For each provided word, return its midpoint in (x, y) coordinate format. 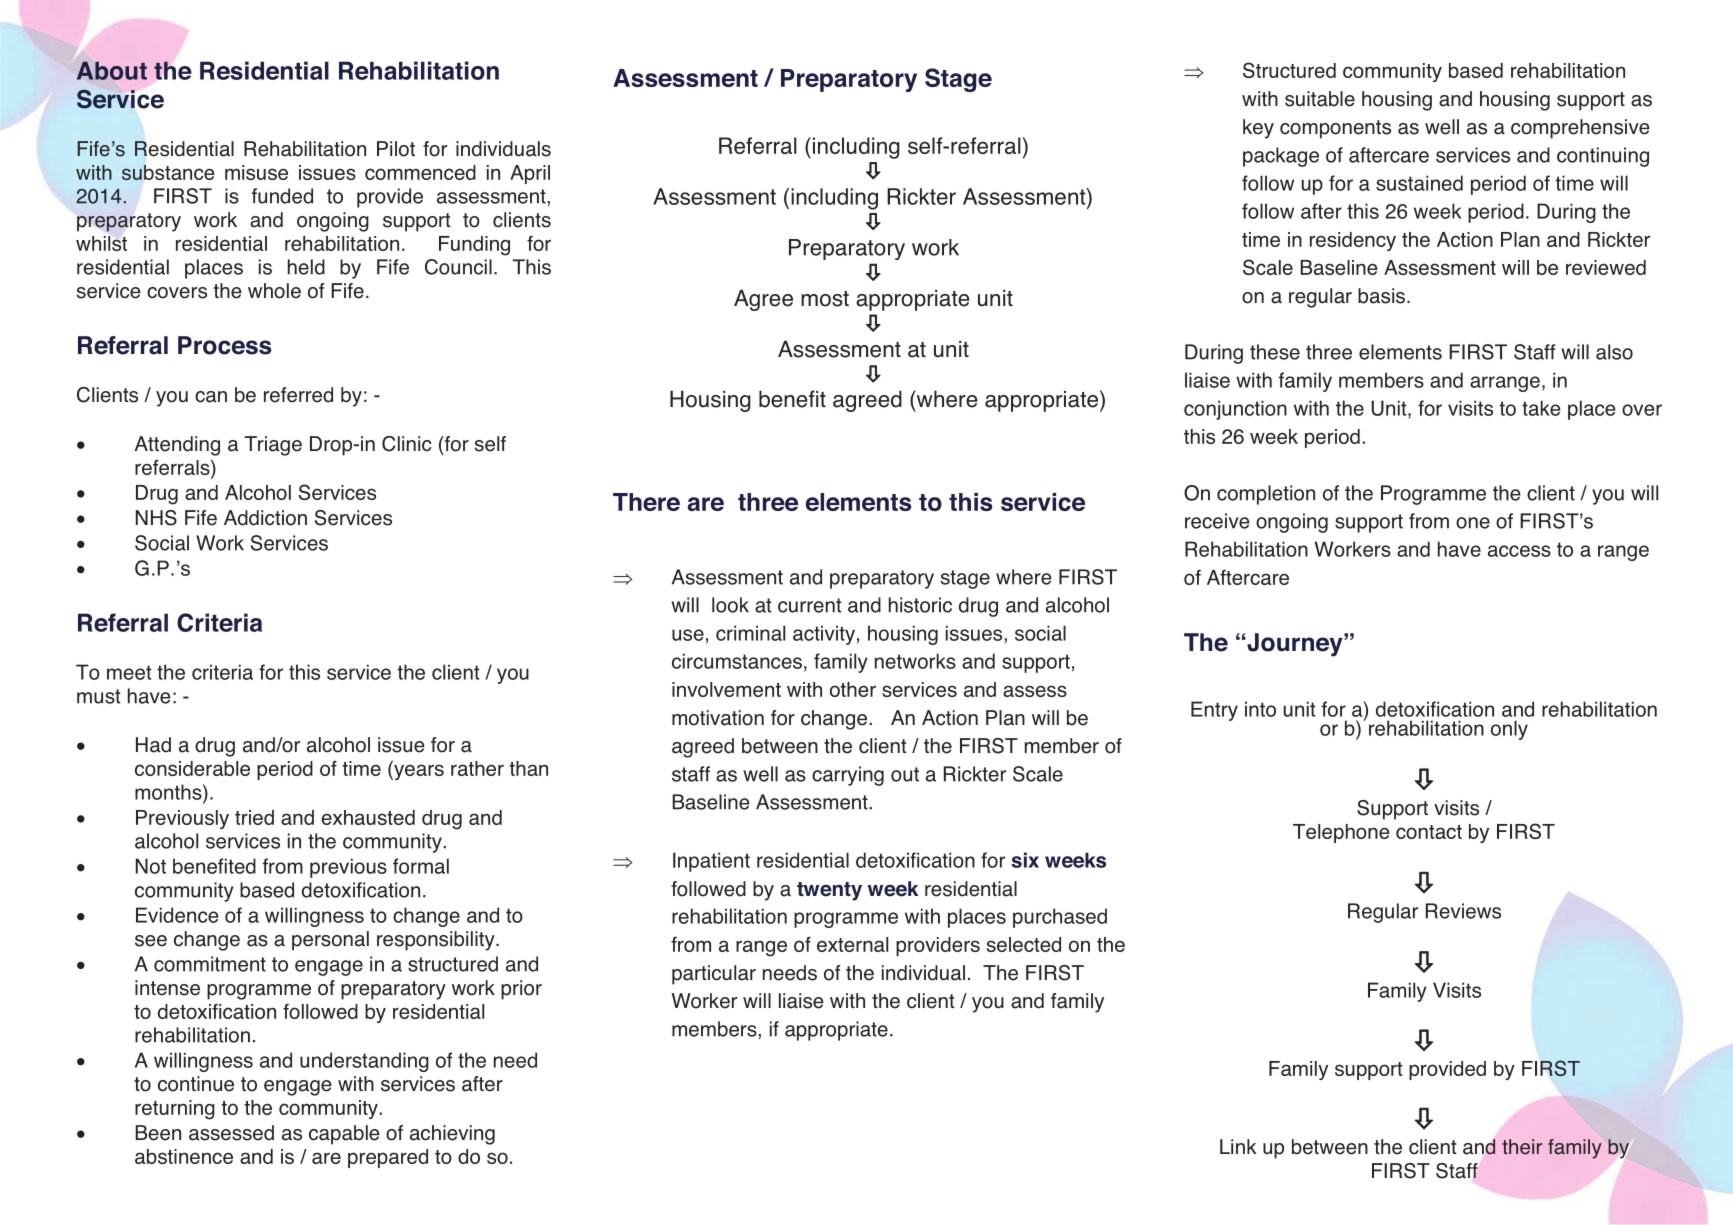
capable (344, 1135)
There (646, 502)
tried (254, 817)
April (530, 174)
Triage (273, 446)
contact (1429, 832)
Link (1238, 1146)
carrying (848, 776)
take (1541, 408)
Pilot (396, 149)
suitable (1320, 99)
